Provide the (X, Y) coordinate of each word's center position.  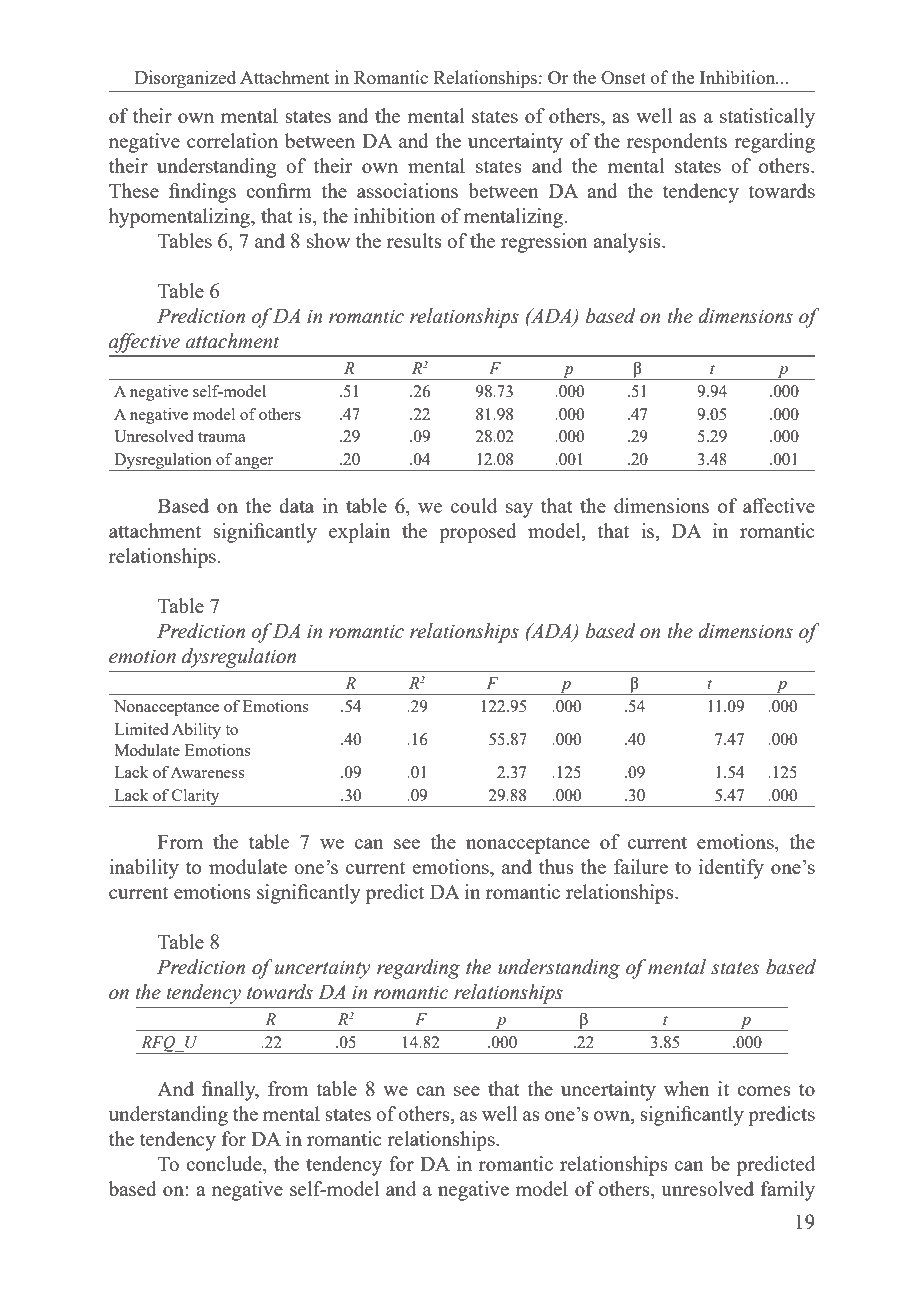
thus (556, 866)
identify (731, 869)
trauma (222, 437)
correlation (232, 140)
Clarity (196, 798)
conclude (225, 1165)
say (519, 510)
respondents (677, 143)
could (474, 505)
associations (407, 190)
